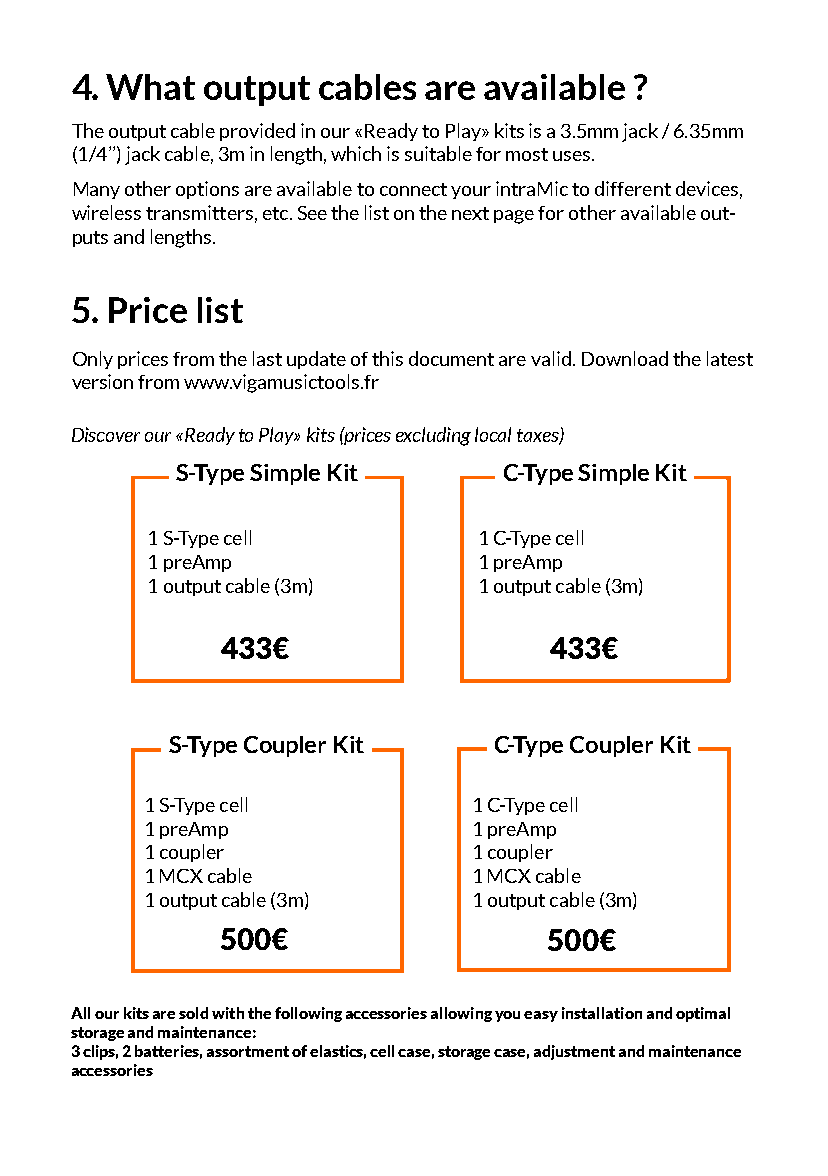 The image size is (828, 1176). Describe the element at coordinates (168, 1052) in the image. I see `batteries` at that location.
